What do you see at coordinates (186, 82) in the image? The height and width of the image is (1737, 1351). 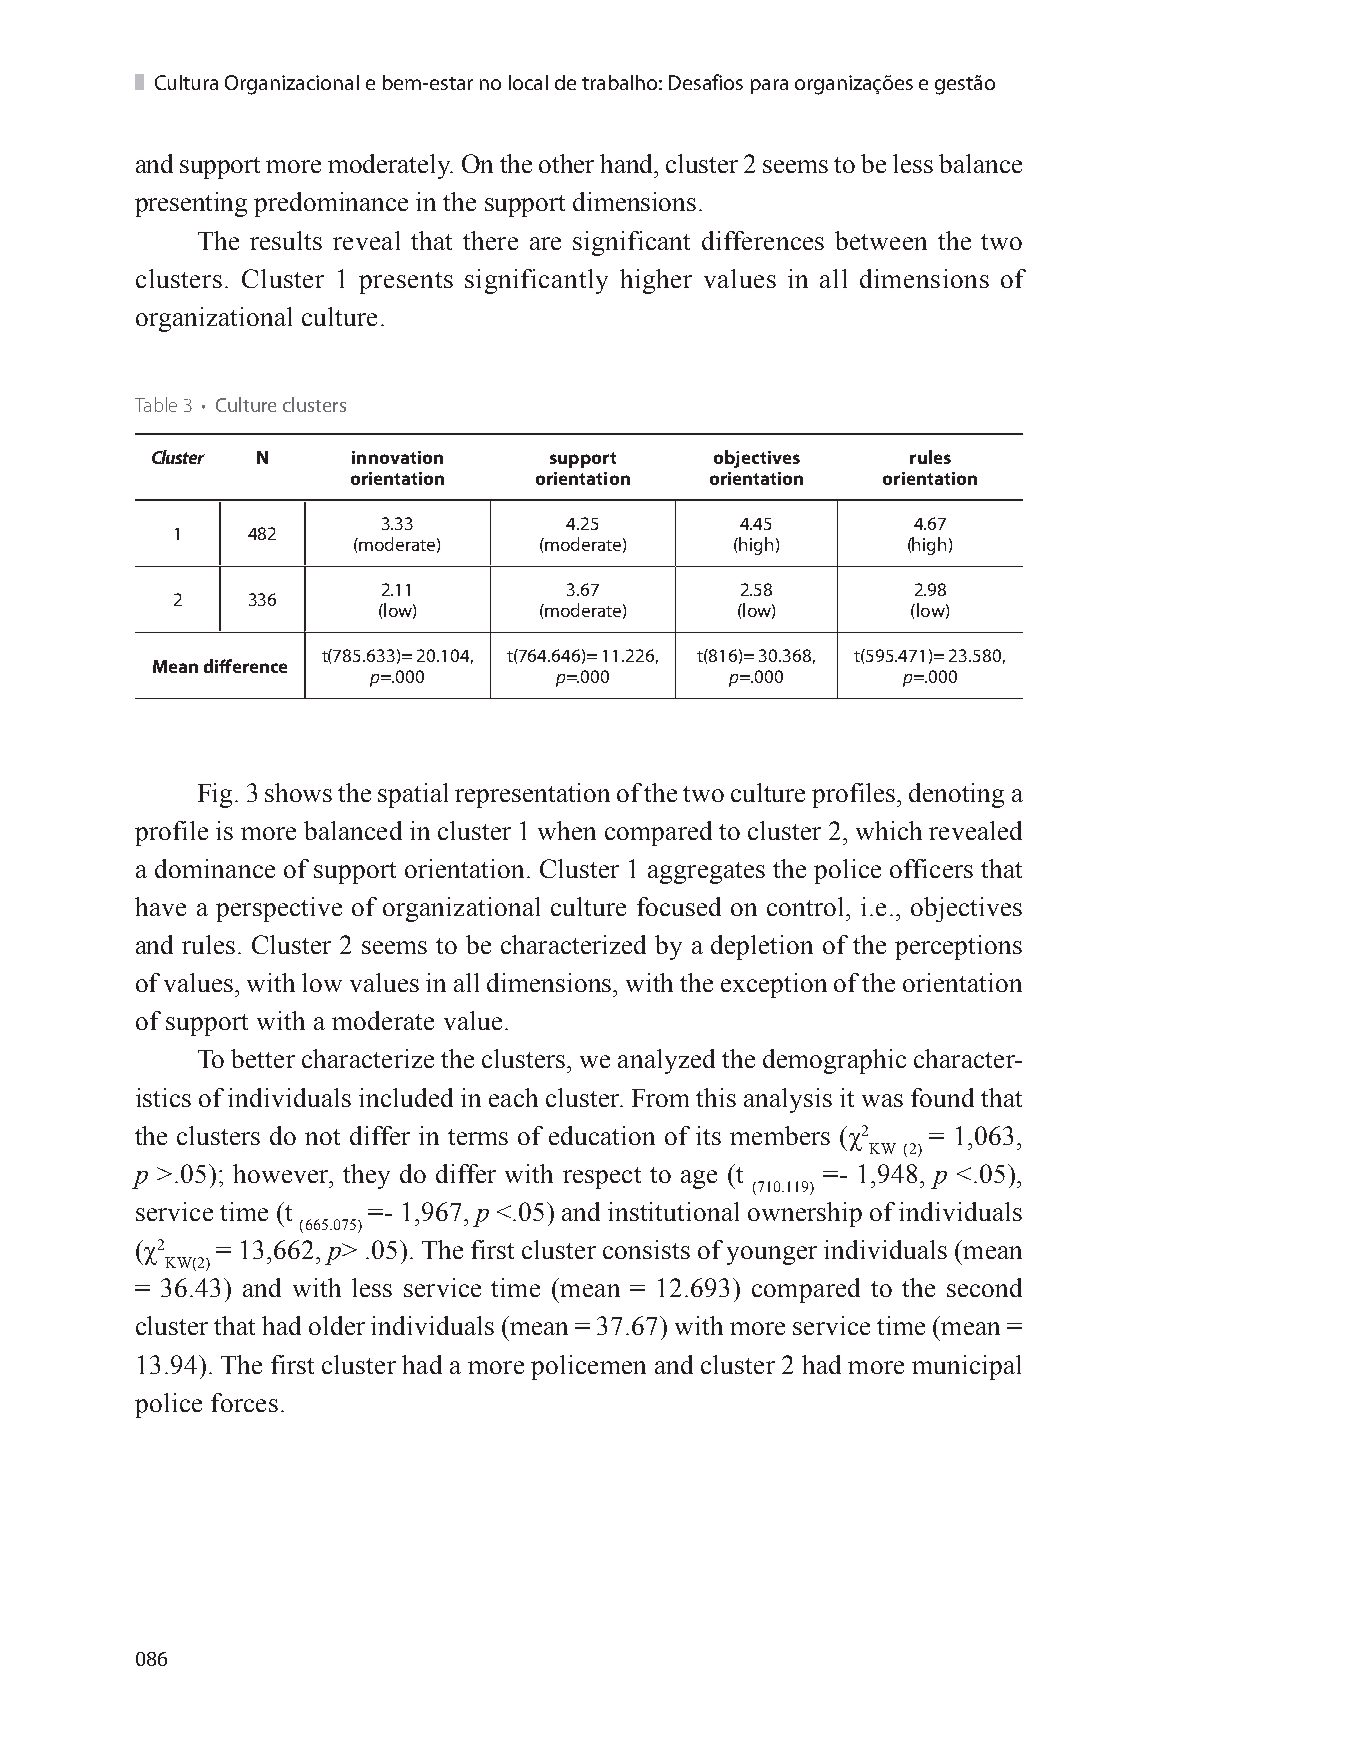 I see `Cultura` at bounding box center [186, 82].
